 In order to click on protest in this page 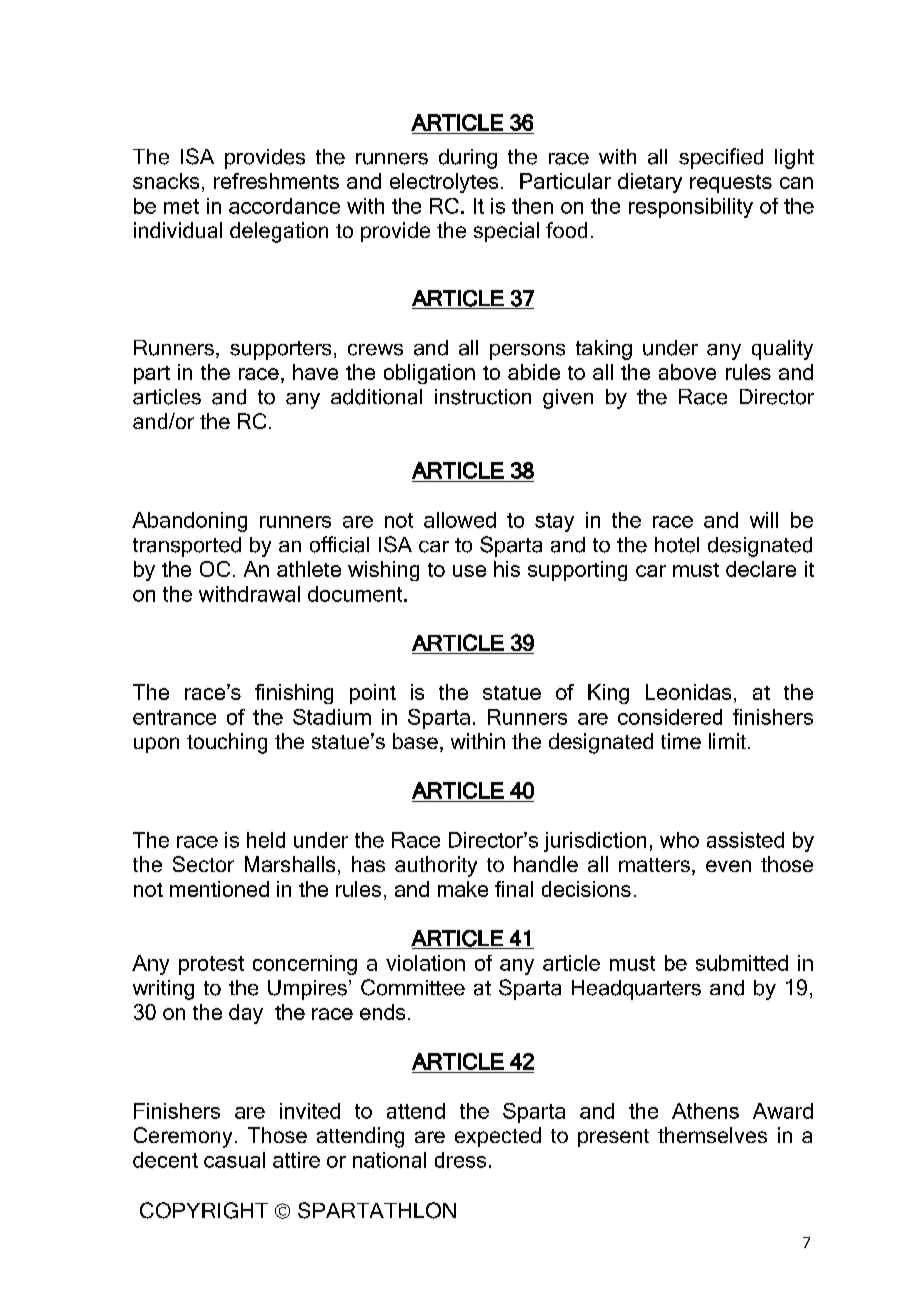, I will do `click(211, 965)`.
